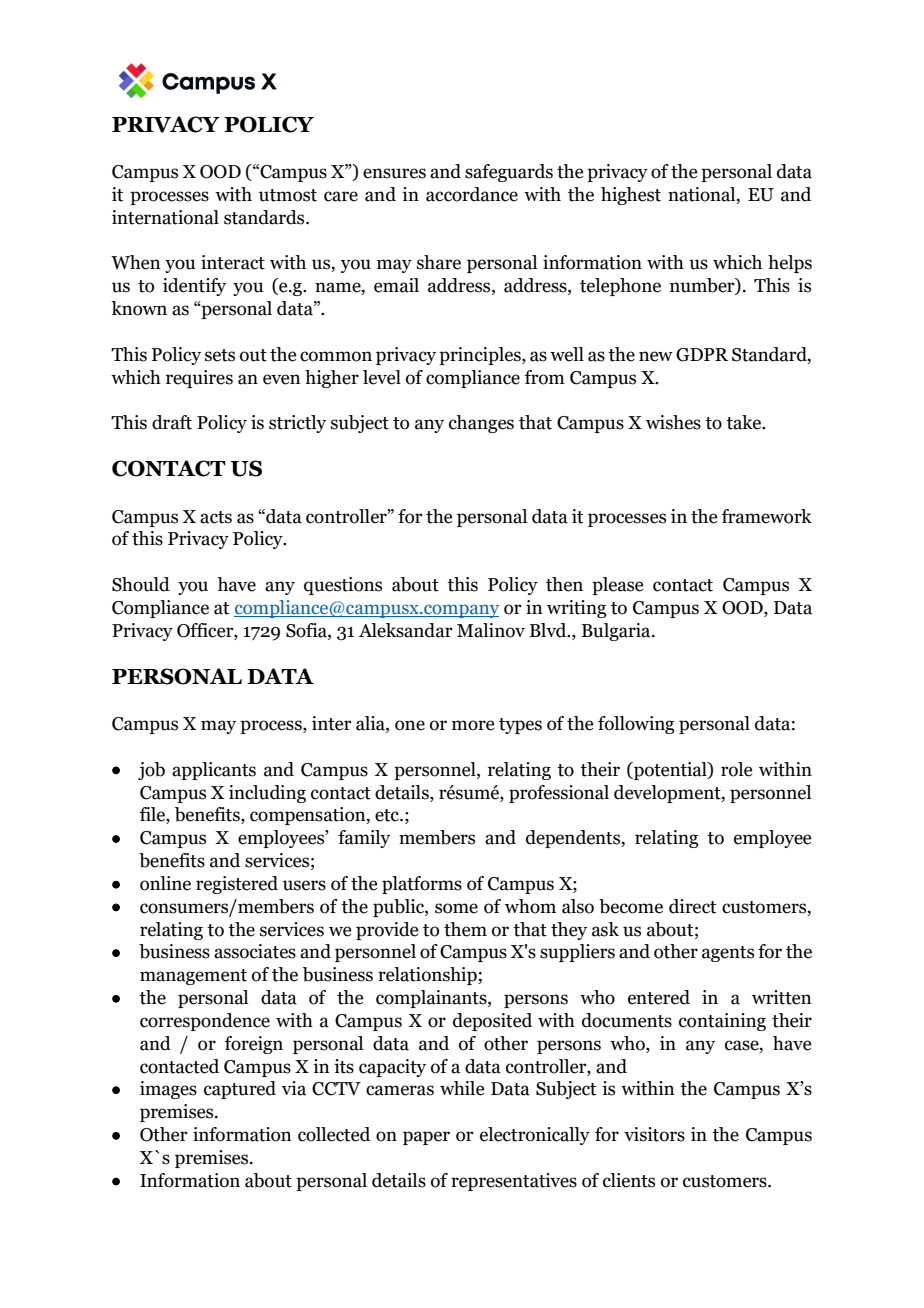  What do you see at coordinates (240, 1090) in the screenshot?
I see `captured` at bounding box center [240, 1090].
